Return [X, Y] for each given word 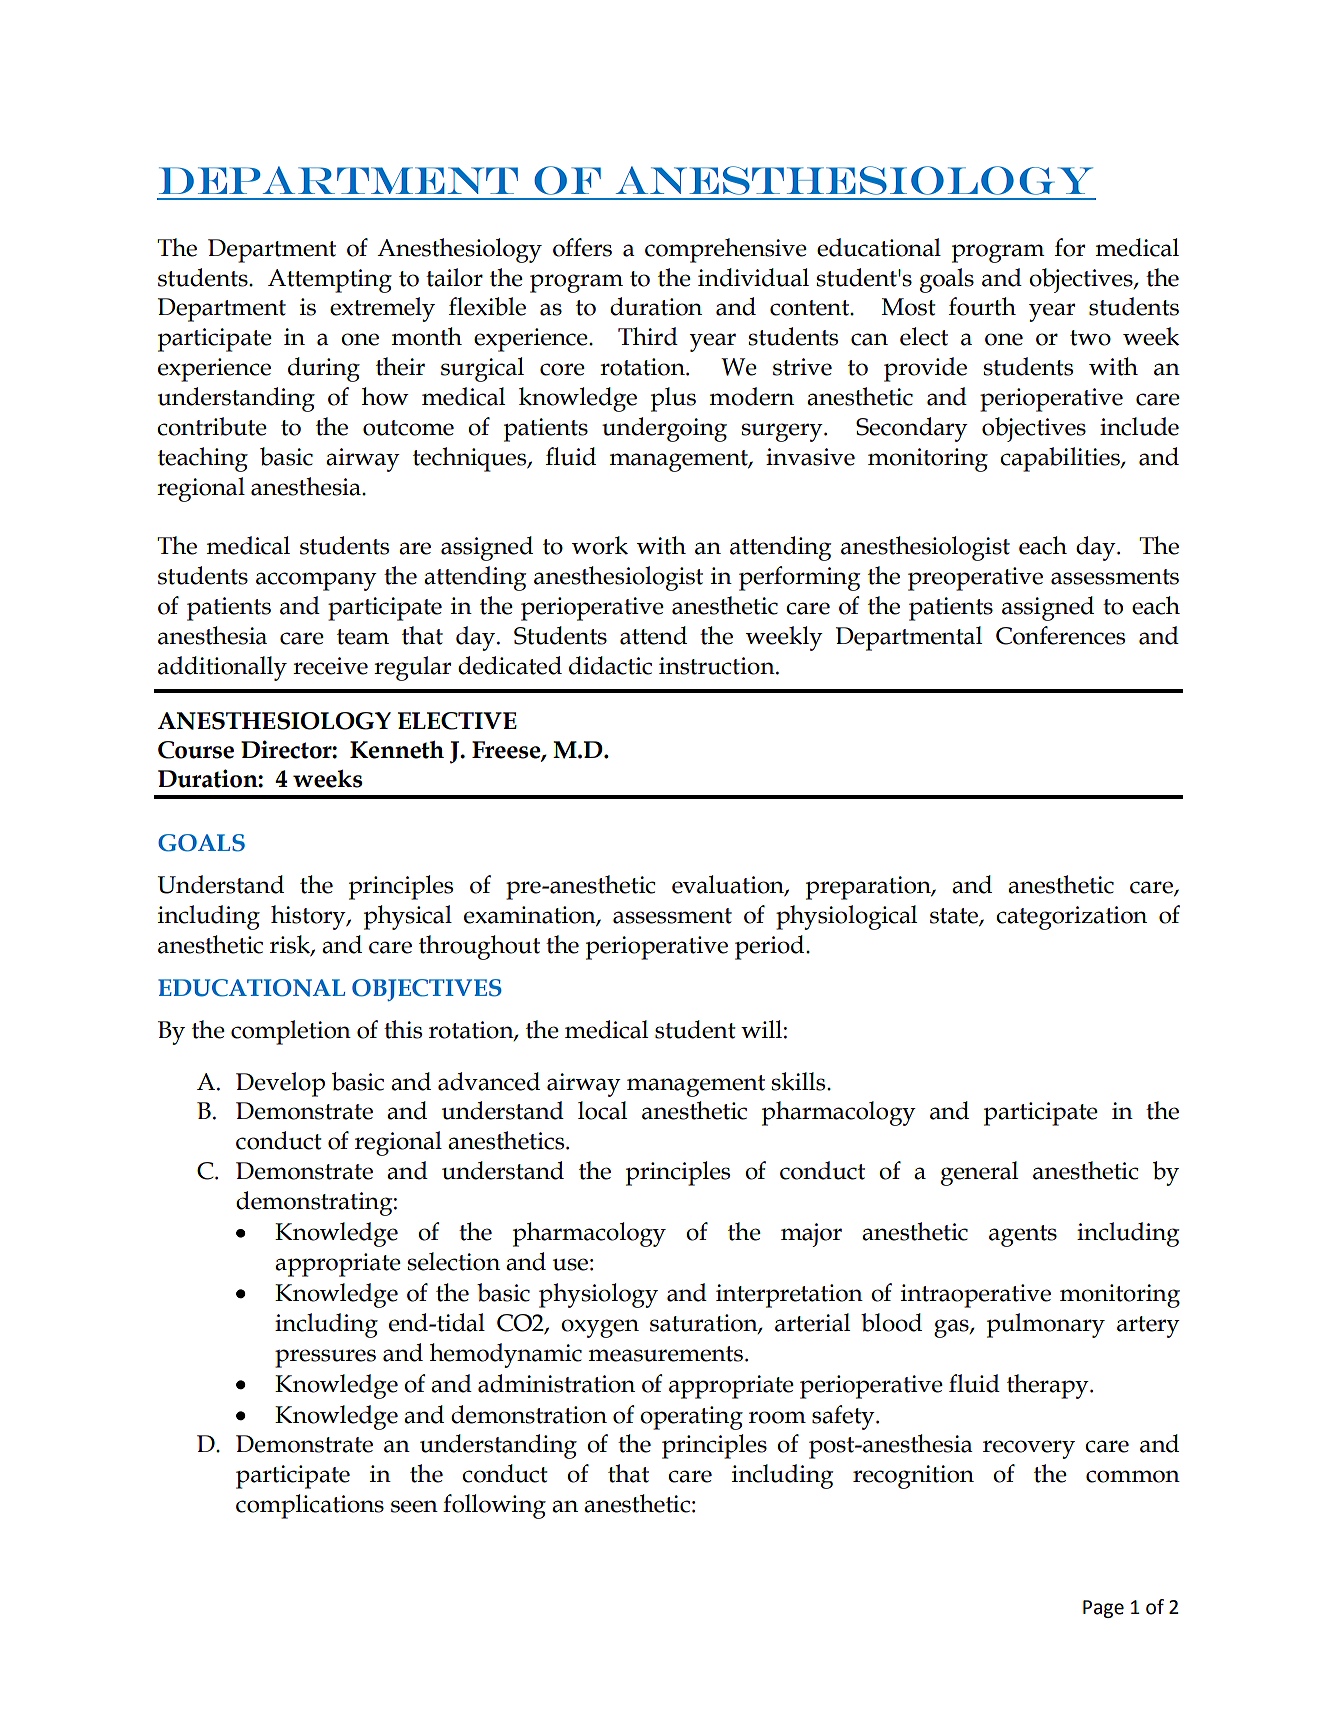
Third [648, 336]
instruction [718, 666]
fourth [982, 306]
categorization [1071, 918]
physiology [598, 1295]
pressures [325, 1358]
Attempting [330, 281]
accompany [316, 581]
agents [1023, 1236]
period [771, 947]
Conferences [1060, 635]
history [309, 917]
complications [310, 1506]
